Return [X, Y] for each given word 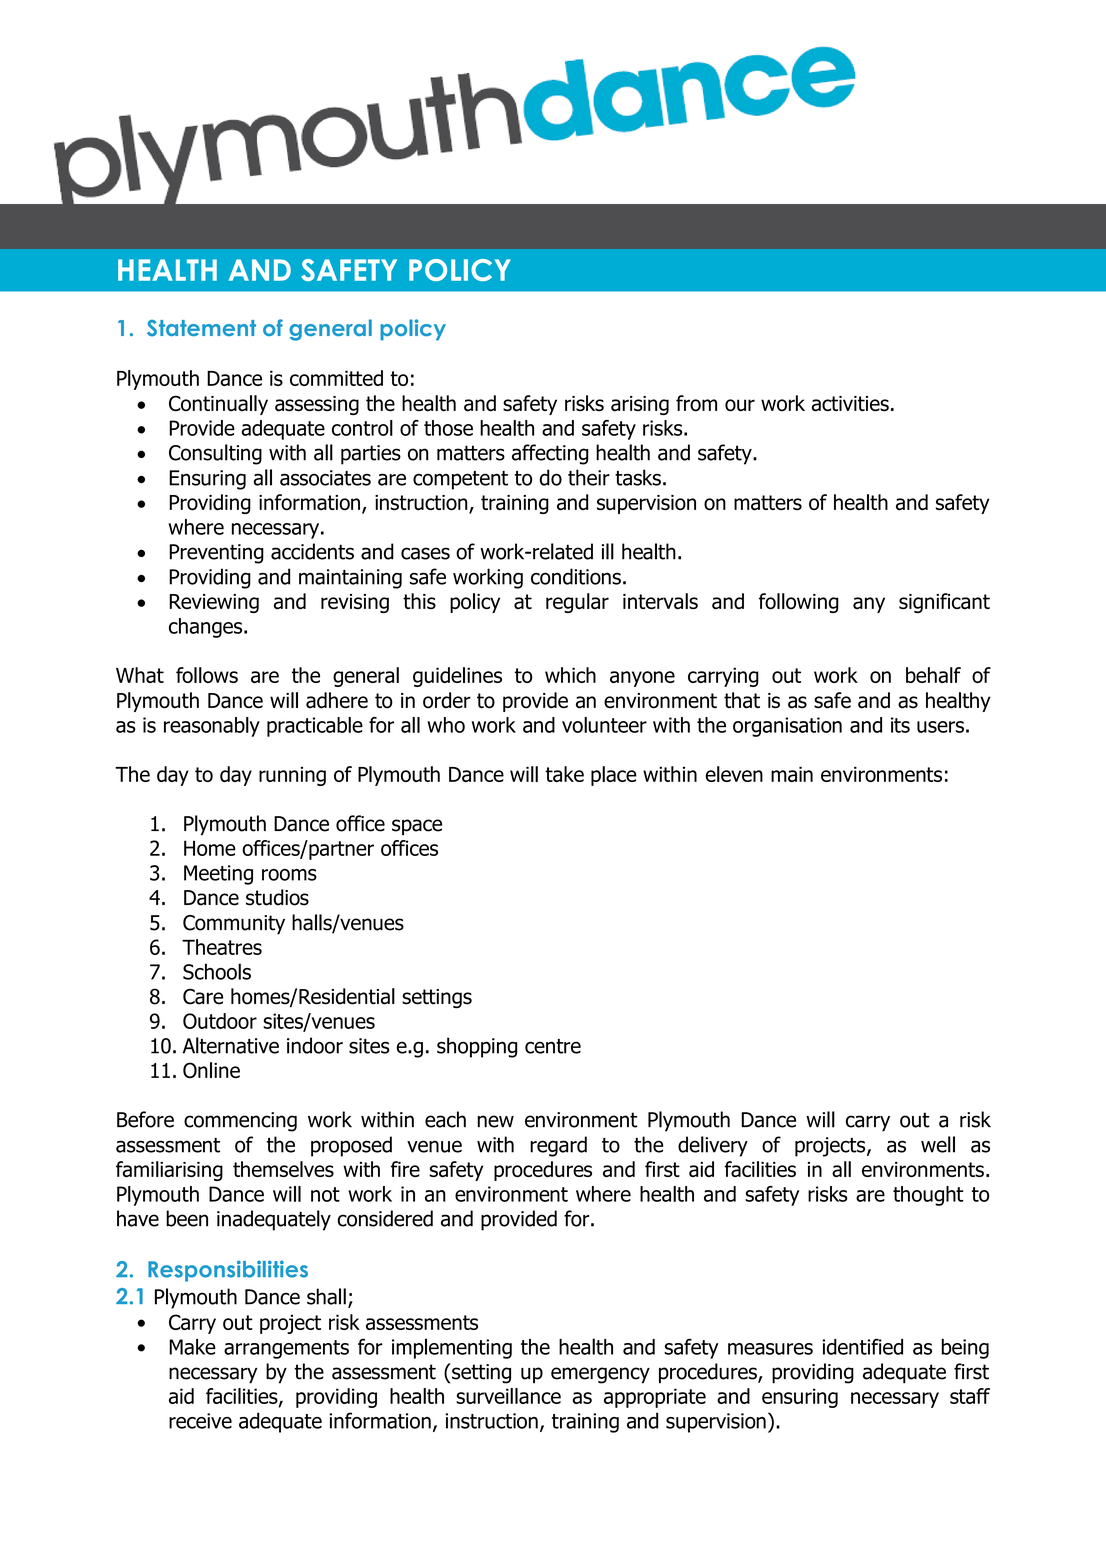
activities [850, 404]
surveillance [508, 1396]
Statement [201, 328]
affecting [550, 454]
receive [200, 1421]
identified [862, 1346]
